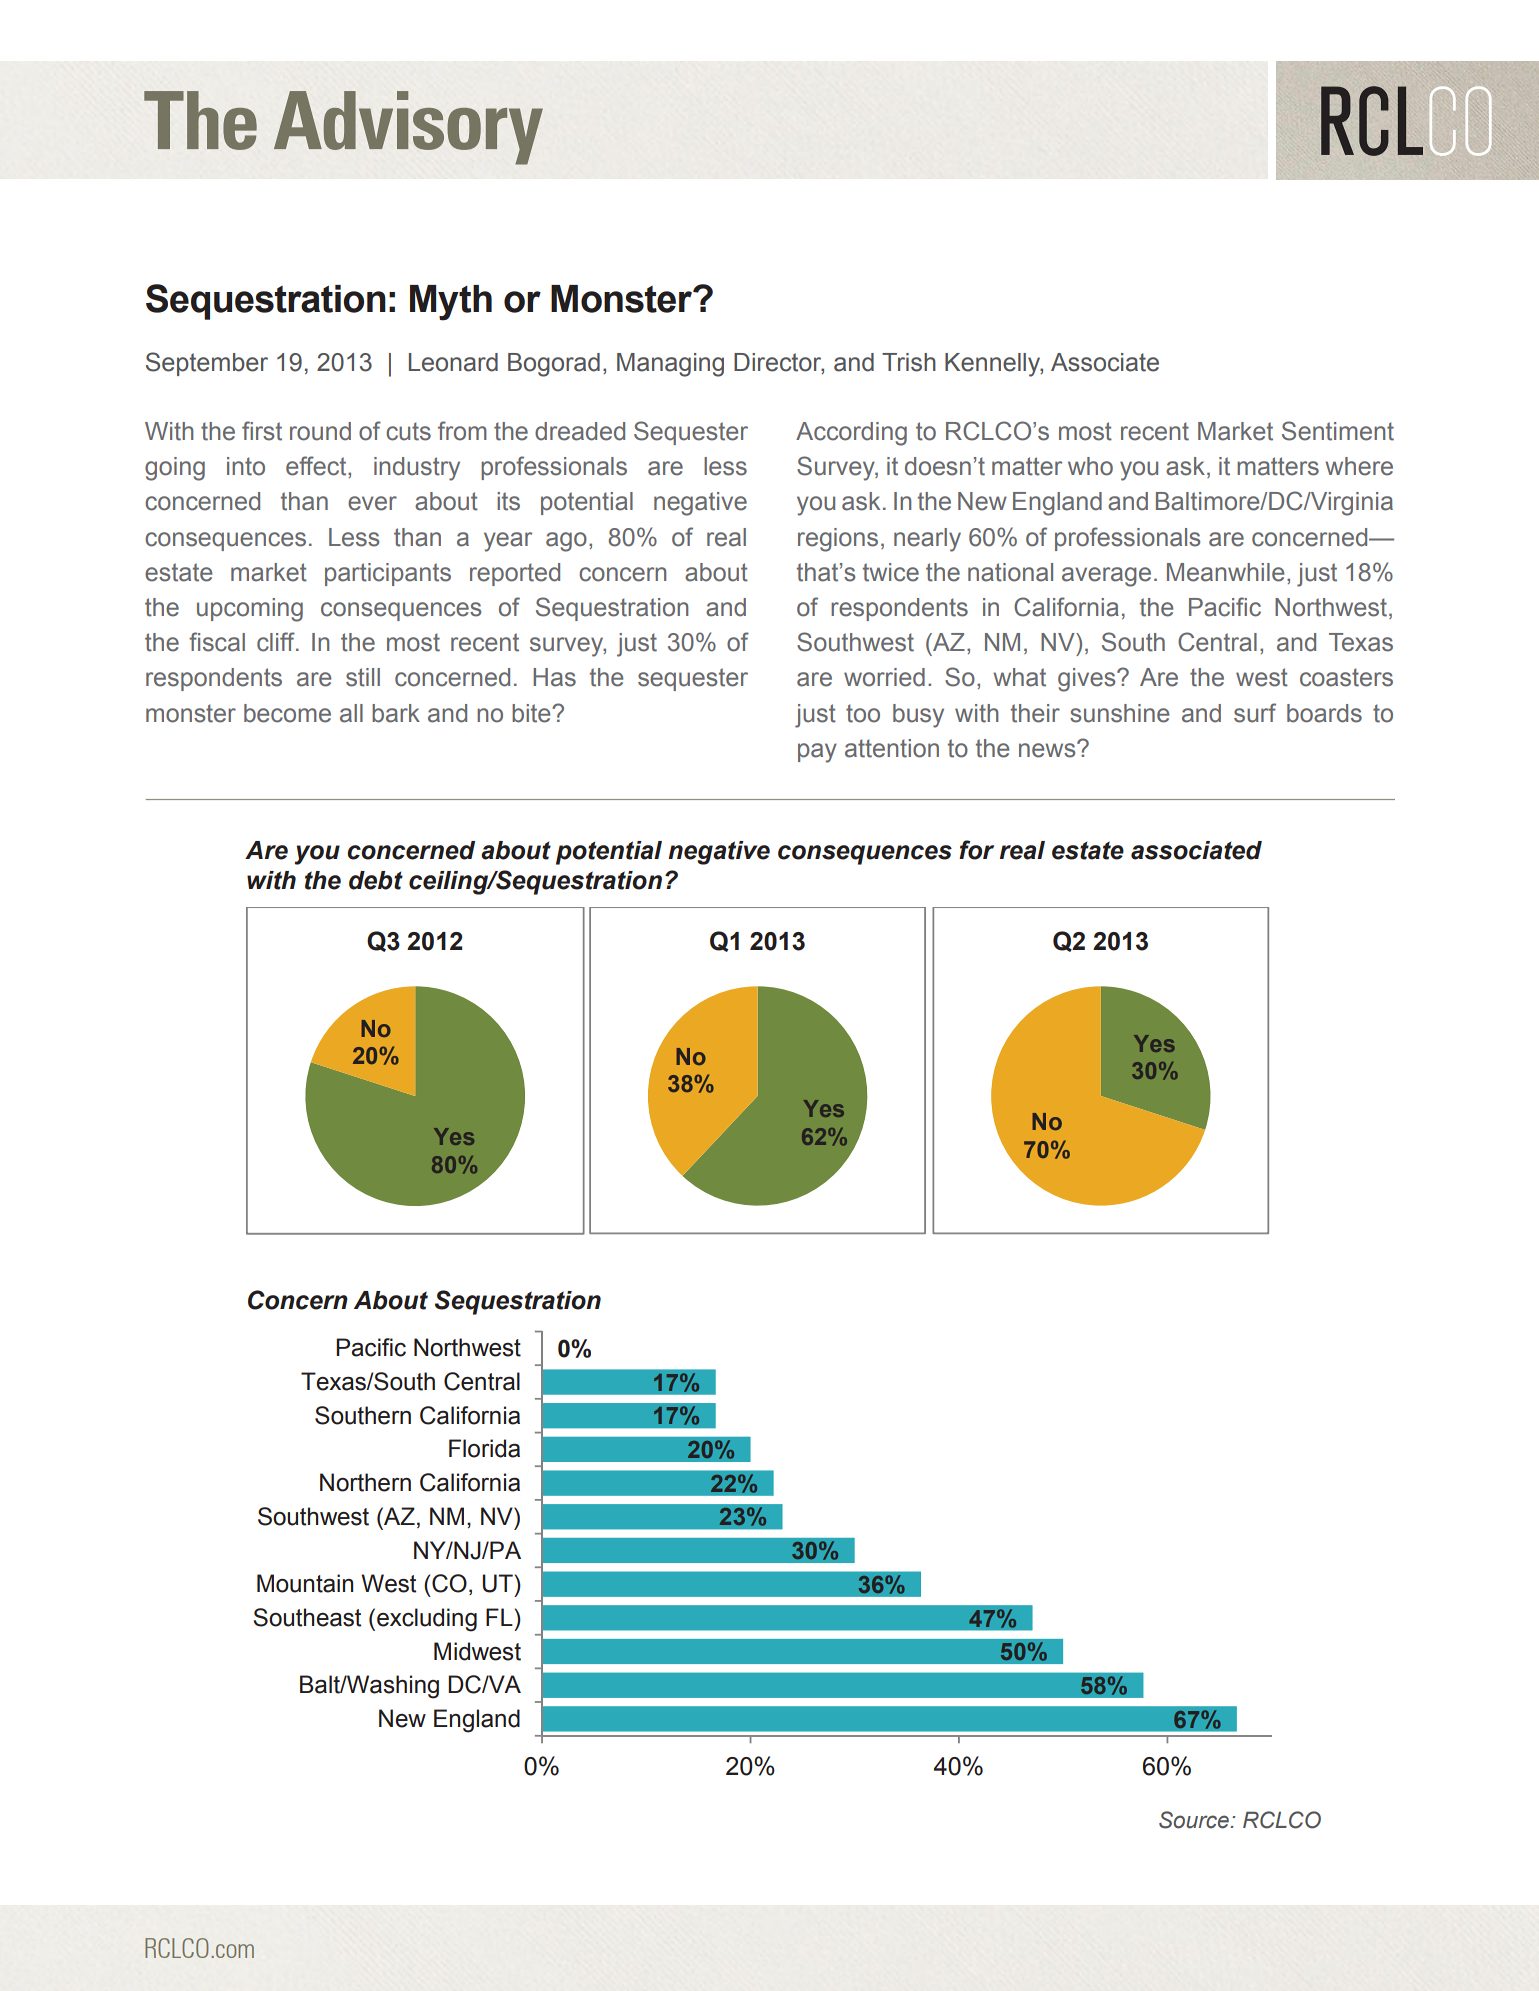 This screenshot has height=1991, width=1539. Describe the element at coordinates (207, 364) in the screenshot. I see `September` at that location.
